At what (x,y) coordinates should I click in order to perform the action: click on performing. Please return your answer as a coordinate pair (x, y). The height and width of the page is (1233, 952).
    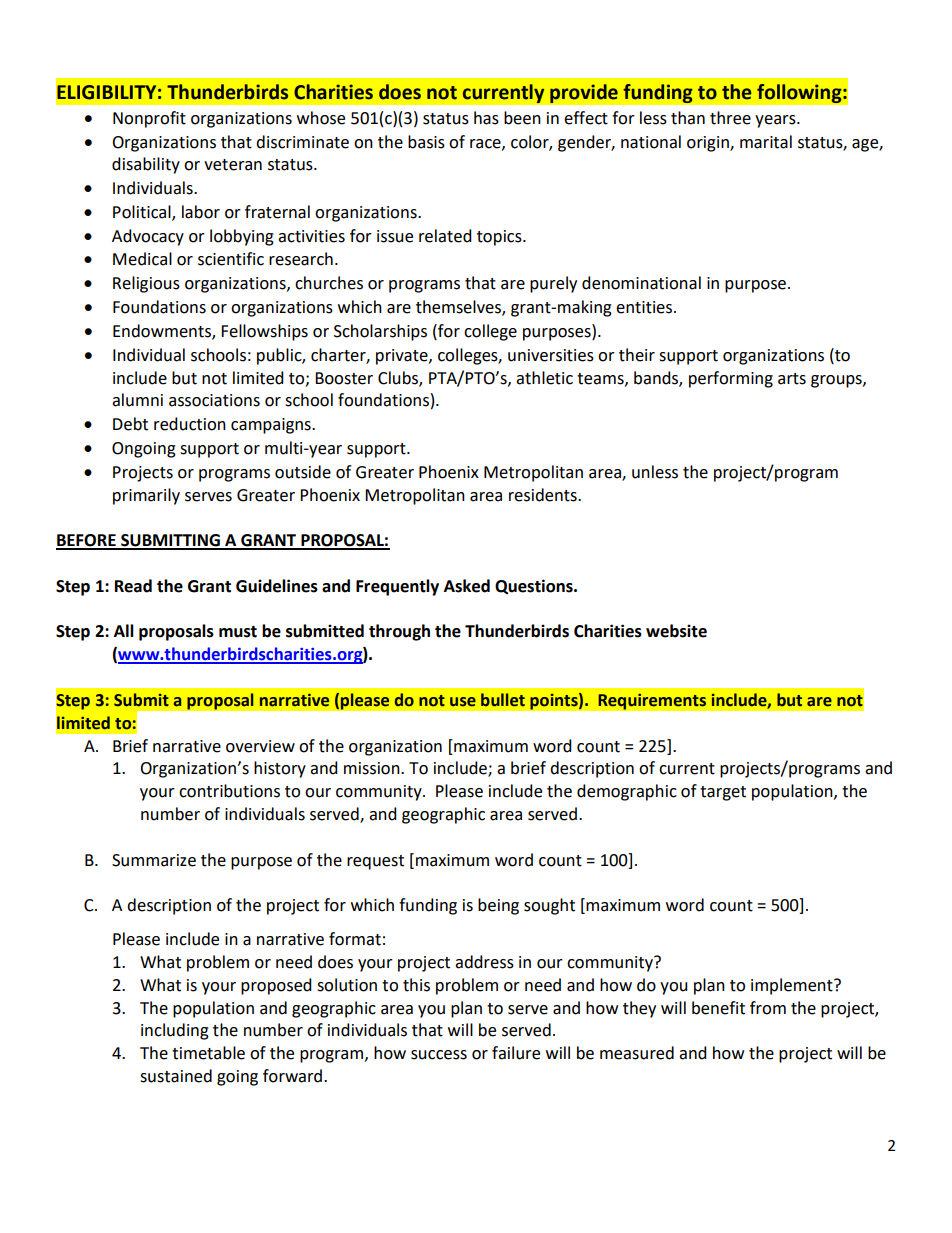
    Looking at the image, I should click on (731, 379).
